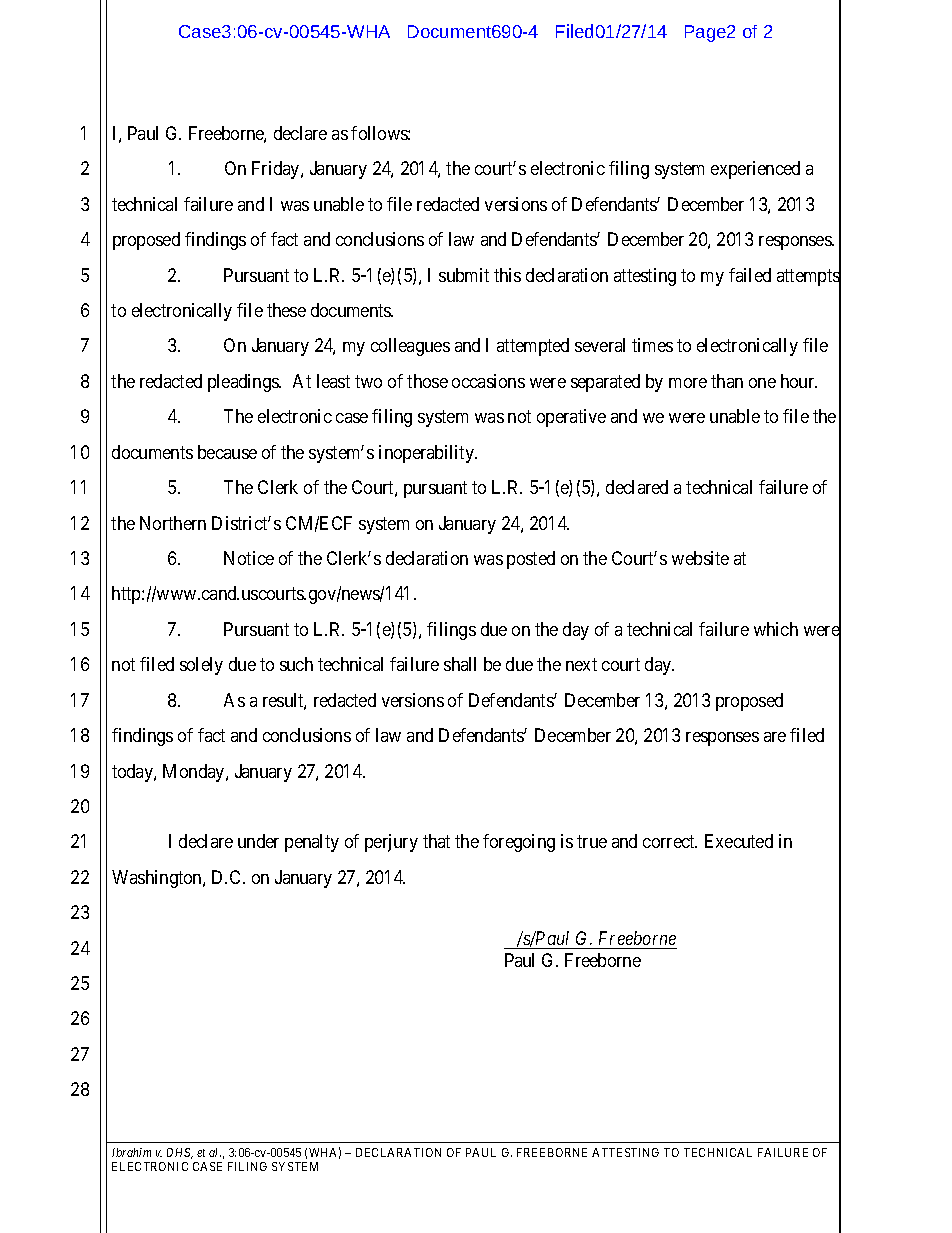 Image resolution: width=952 pixels, height=1233 pixels. Describe the element at coordinates (131, 1152) in the document. I see `Ibrahim` at that location.
